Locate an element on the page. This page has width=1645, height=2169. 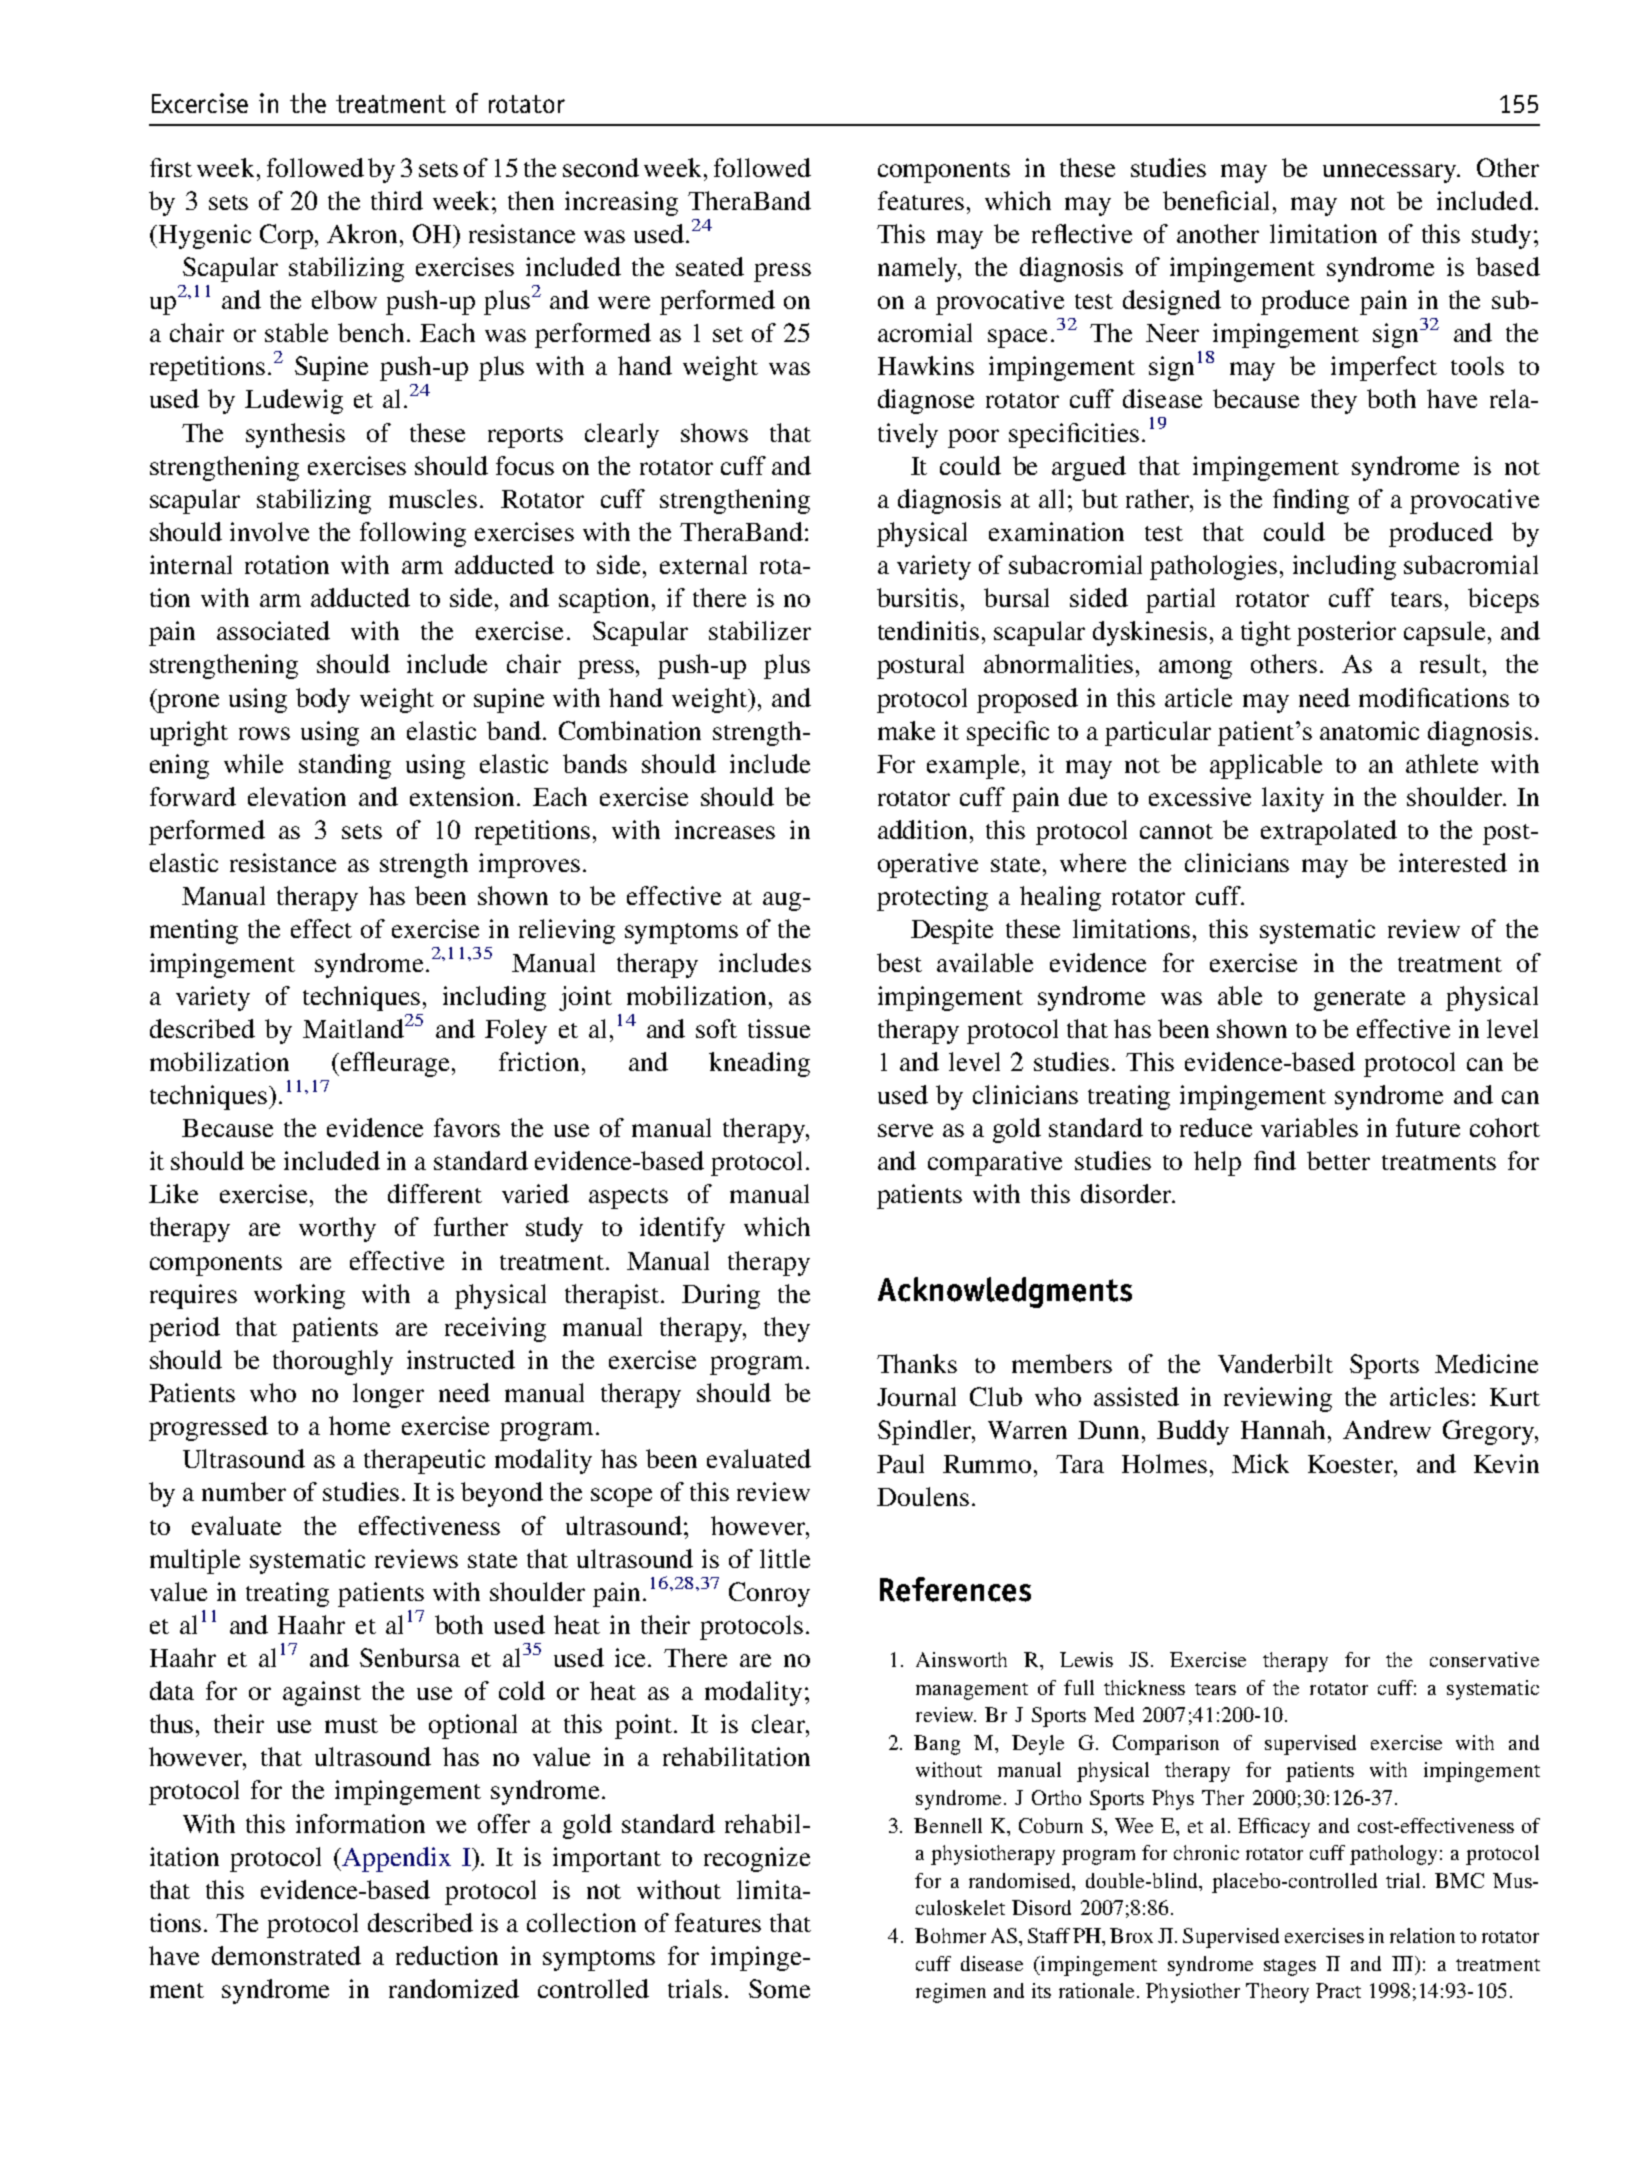
multiple is located at coordinates (195, 1561).
